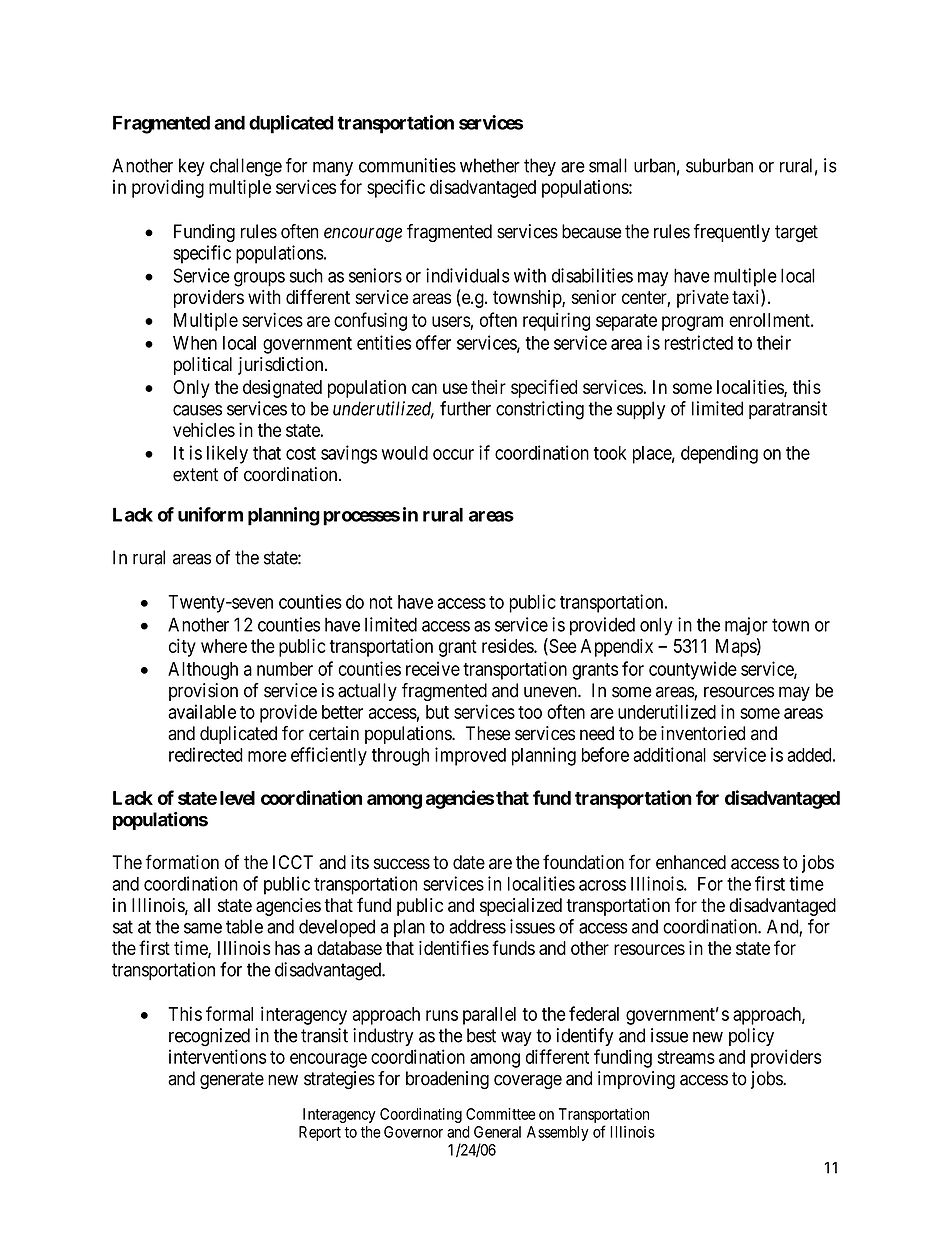  What do you see at coordinates (719, 454) in the page?
I see `depending` at bounding box center [719, 454].
